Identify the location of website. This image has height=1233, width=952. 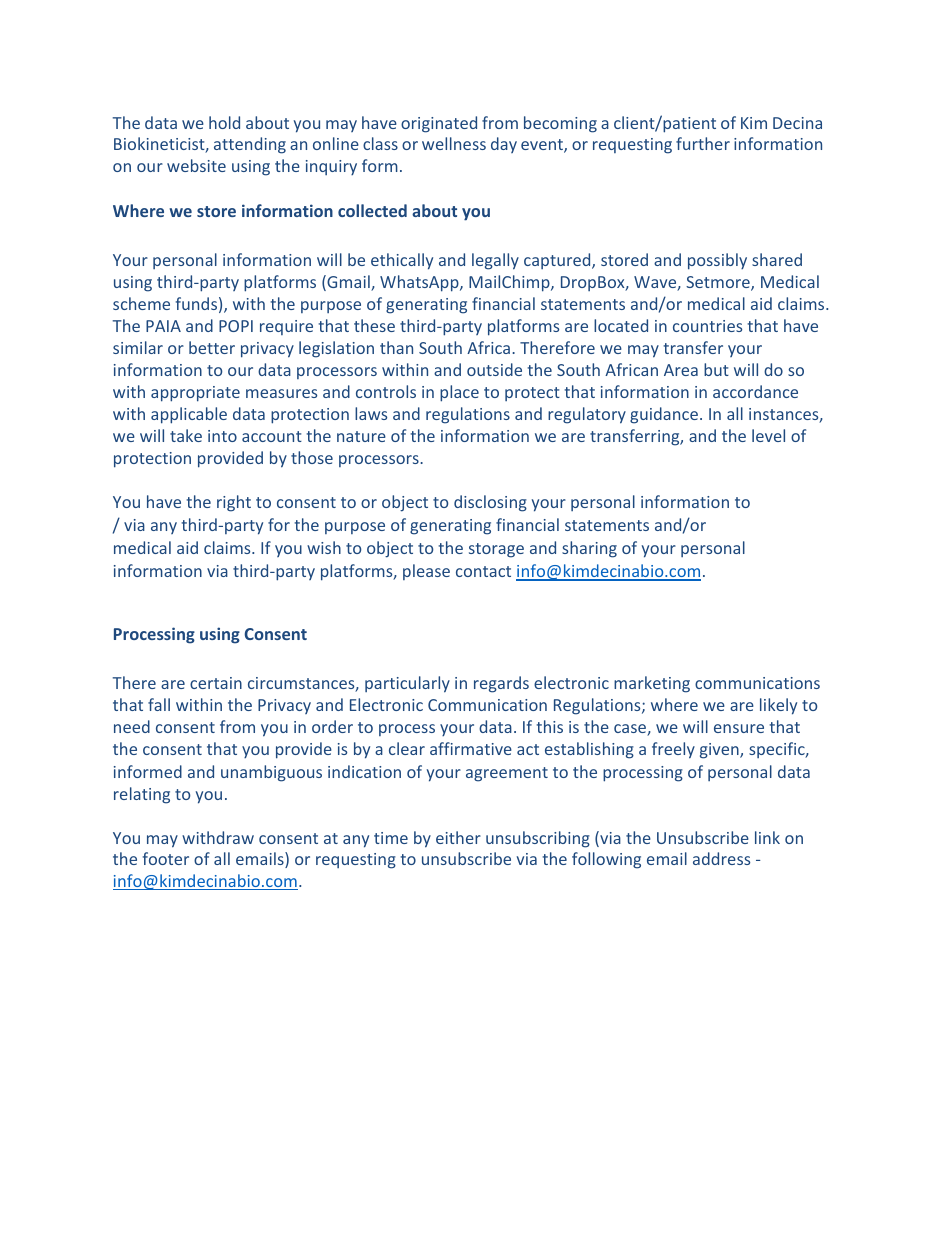
(196, 165).
